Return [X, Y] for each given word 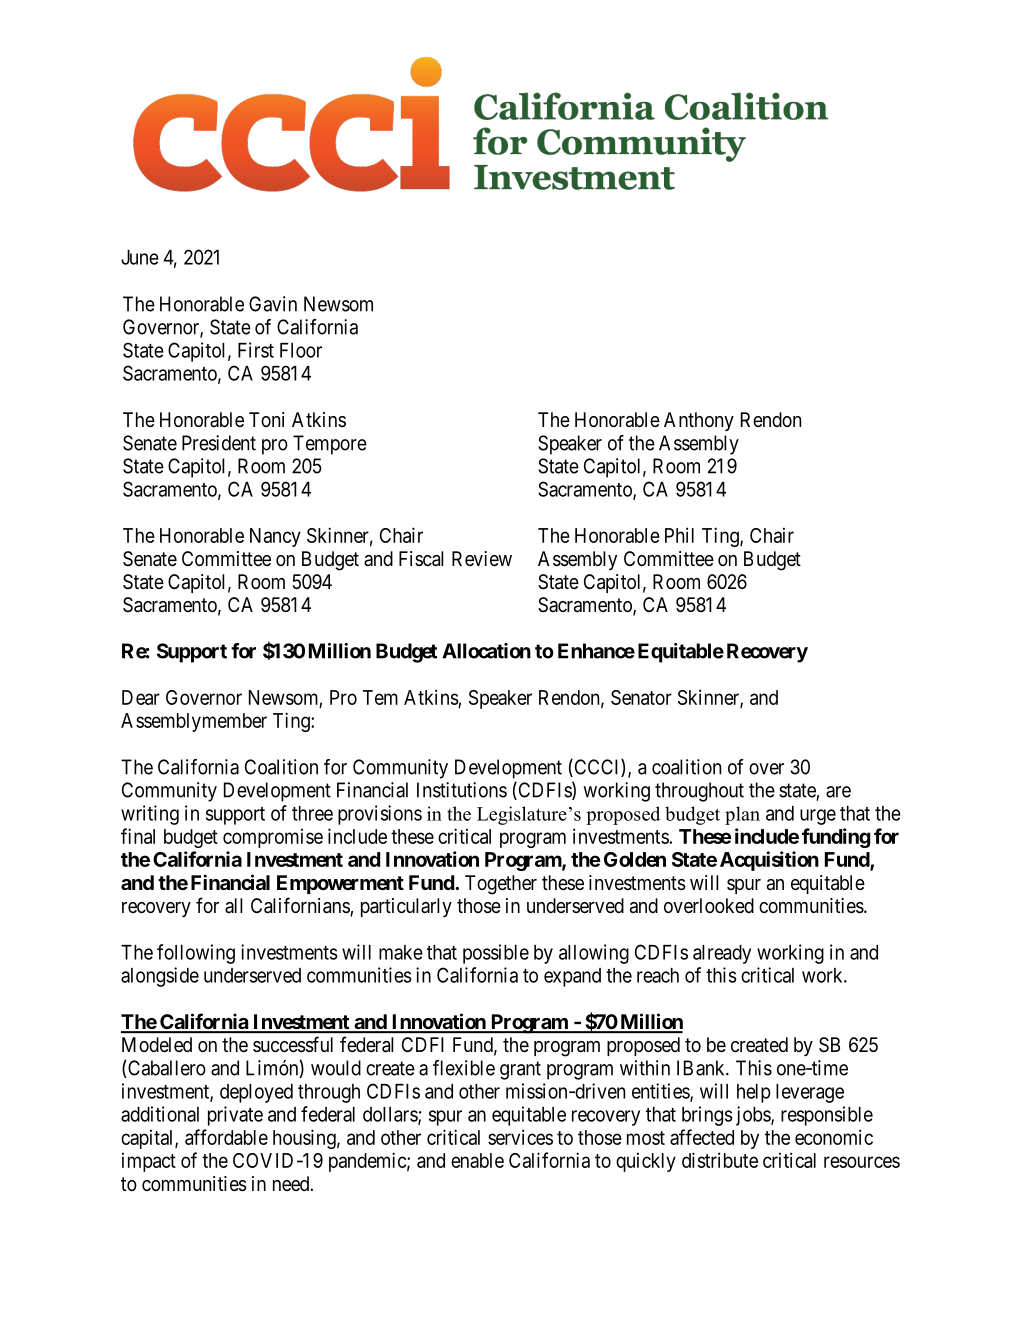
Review [482, 559]
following [196, 954]
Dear [141, 697]
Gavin [273, 304]
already [722, 954]
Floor [301, 350]
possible [496, 954]
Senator [641, 697]
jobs [754, 1116]
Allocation [486, 651]
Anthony [699, 421]
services [520, 1137]
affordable [226, 1137]
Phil [679, 535]
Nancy [275, 537]
